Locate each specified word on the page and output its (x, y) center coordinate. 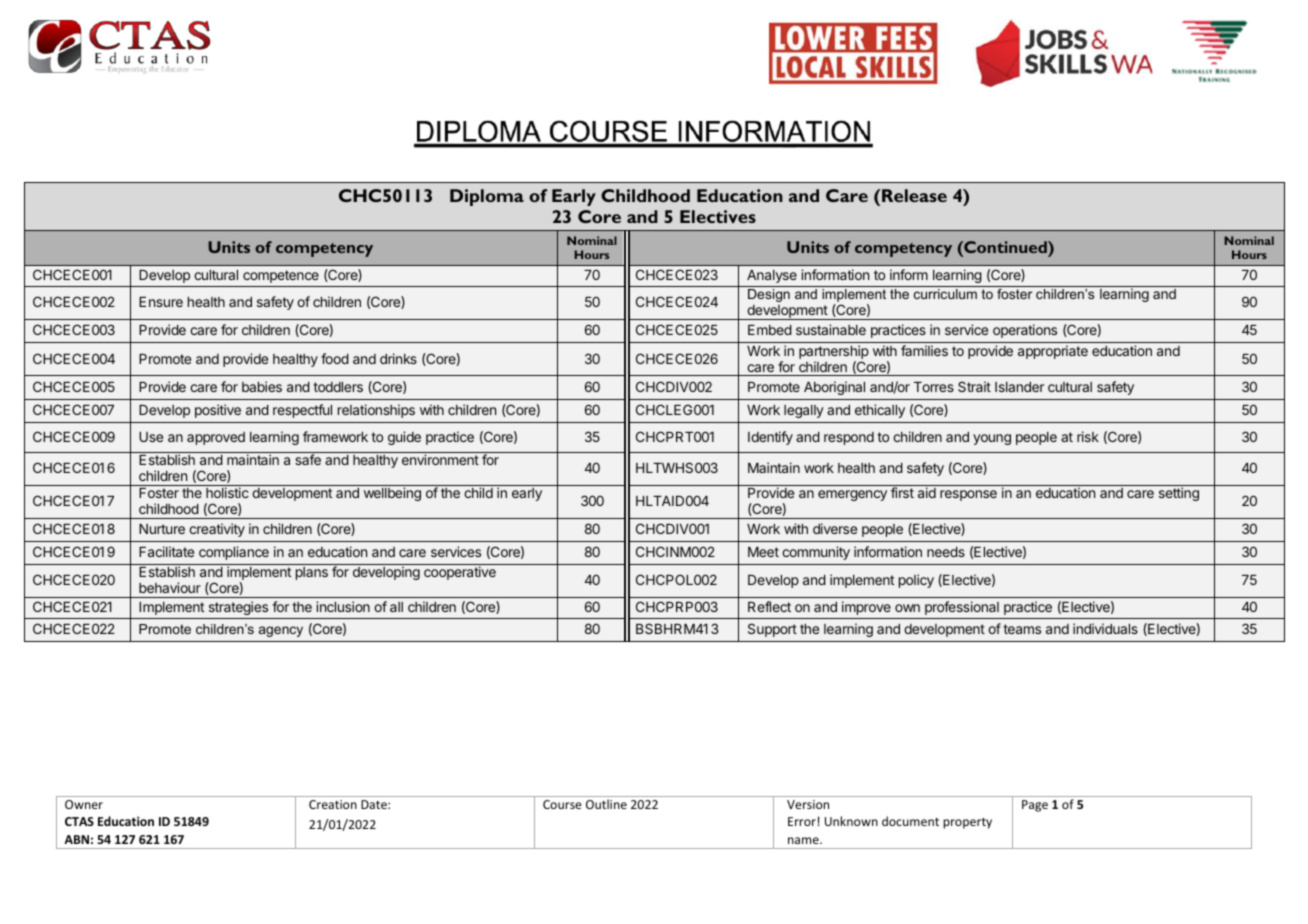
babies (262, 386)
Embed (770, 330)
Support (772, 630)
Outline (606, 804)
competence (281, 276)
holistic (227, 492)
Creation (333, 804)
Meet (763, 552)
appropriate (1053, 352)
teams (1022, 629)
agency (281, 631)
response (968, 495)
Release (914, 195)
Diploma (487, 197)
